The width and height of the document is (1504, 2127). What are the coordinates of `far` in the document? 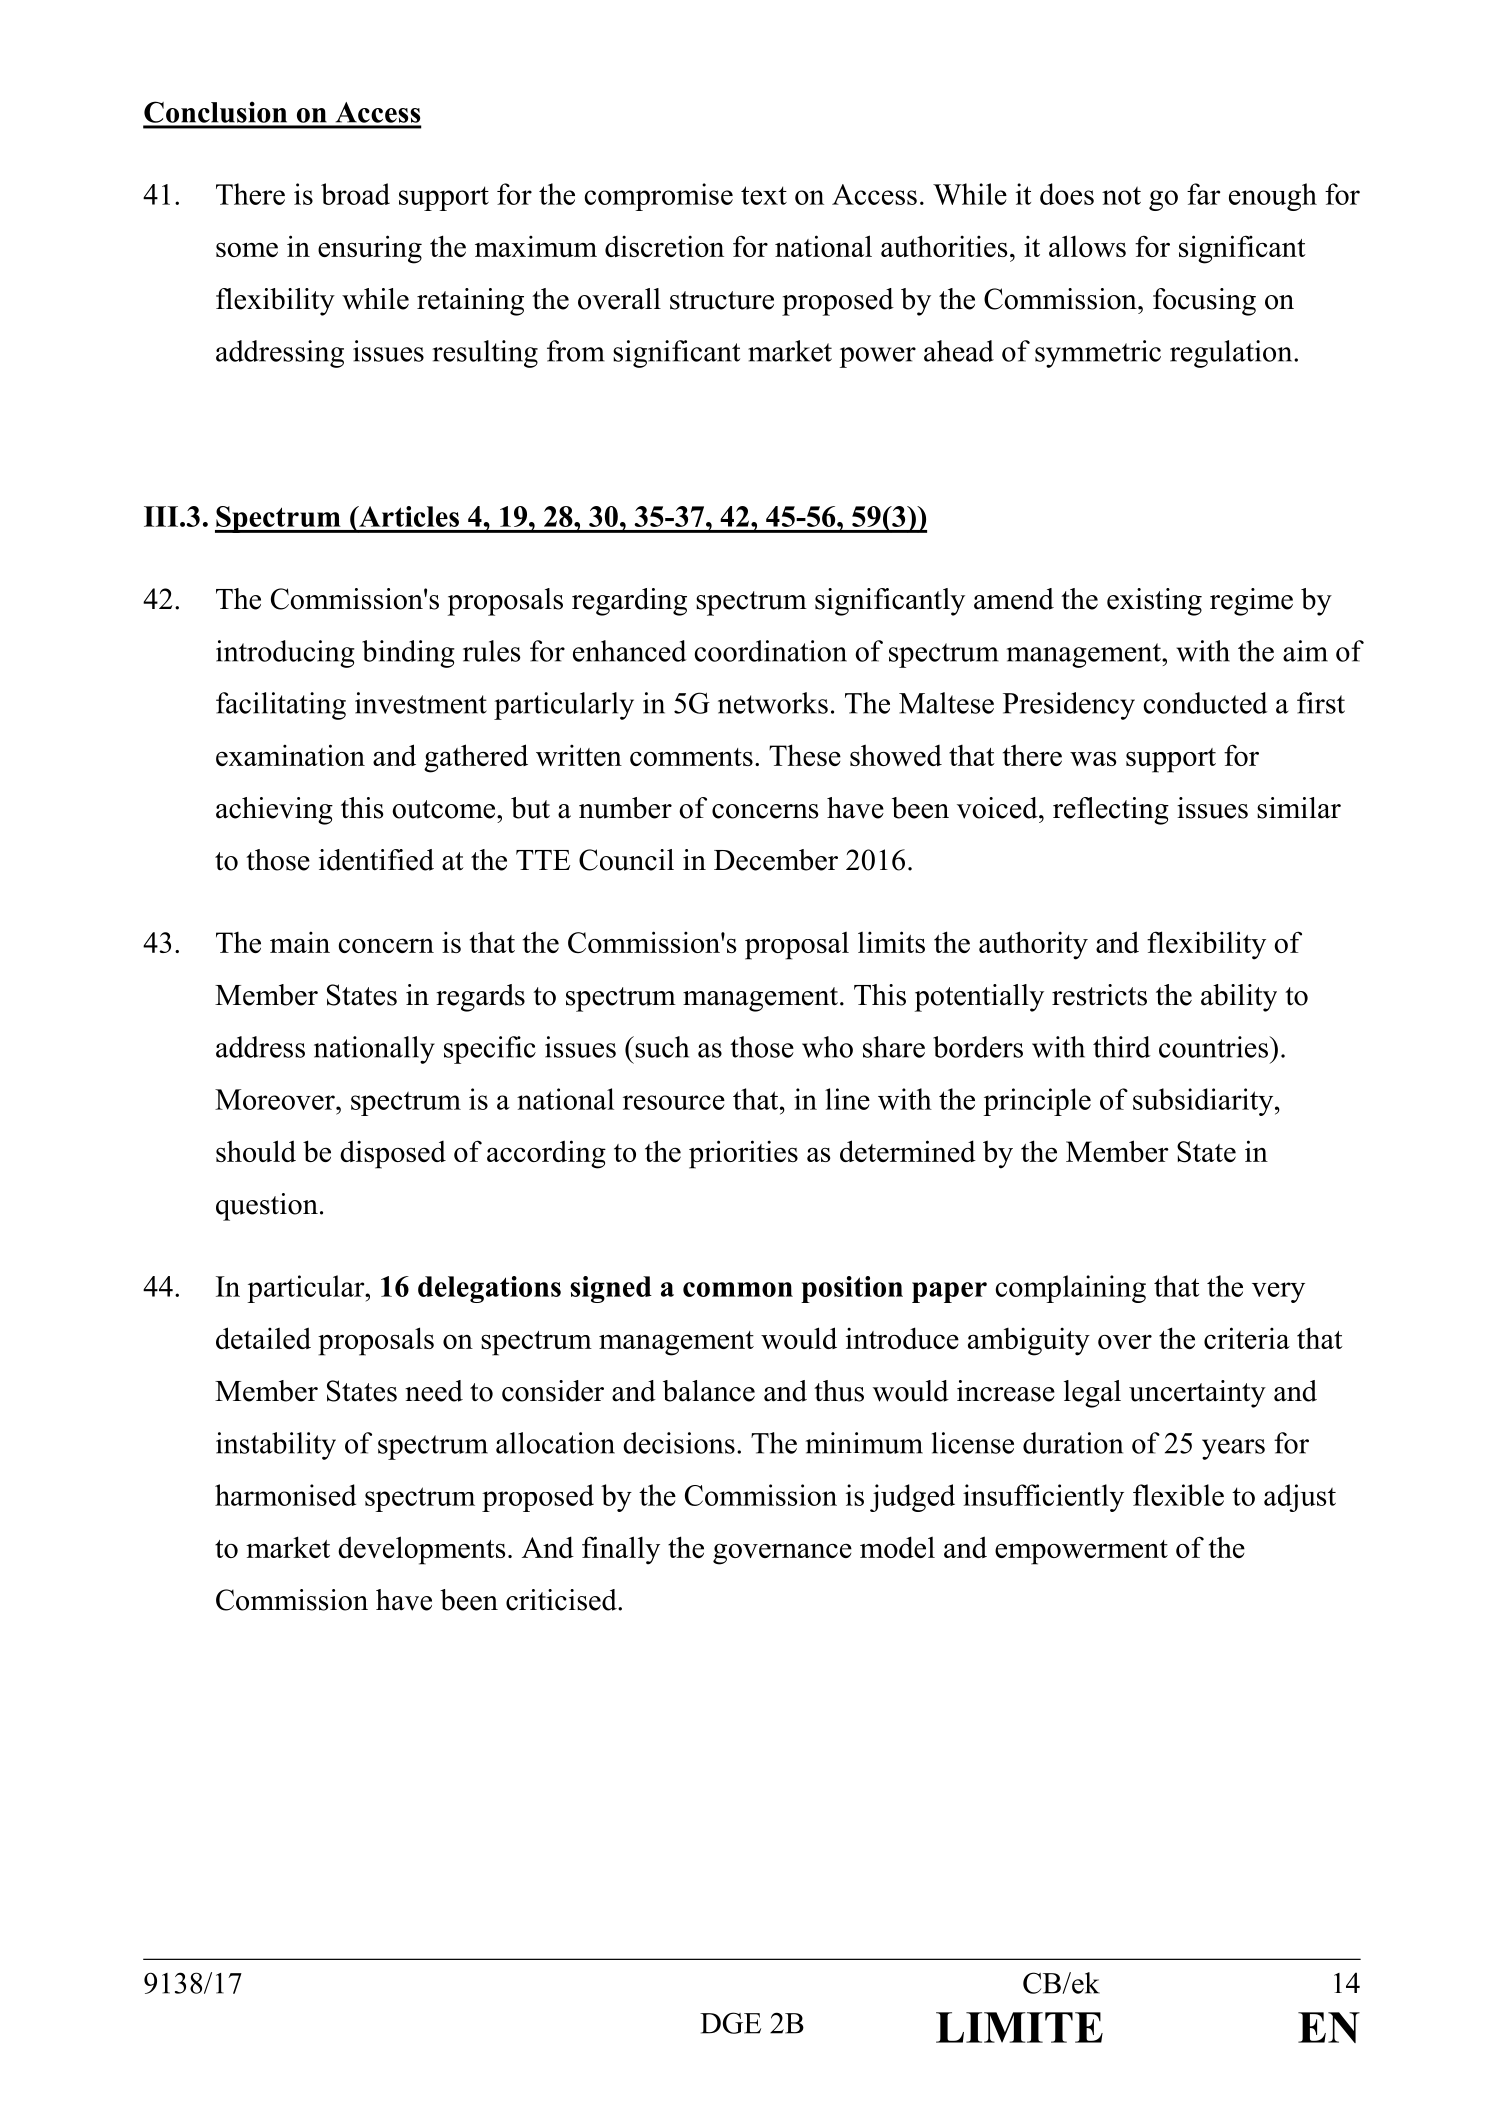 It's located at (1204, 194).
